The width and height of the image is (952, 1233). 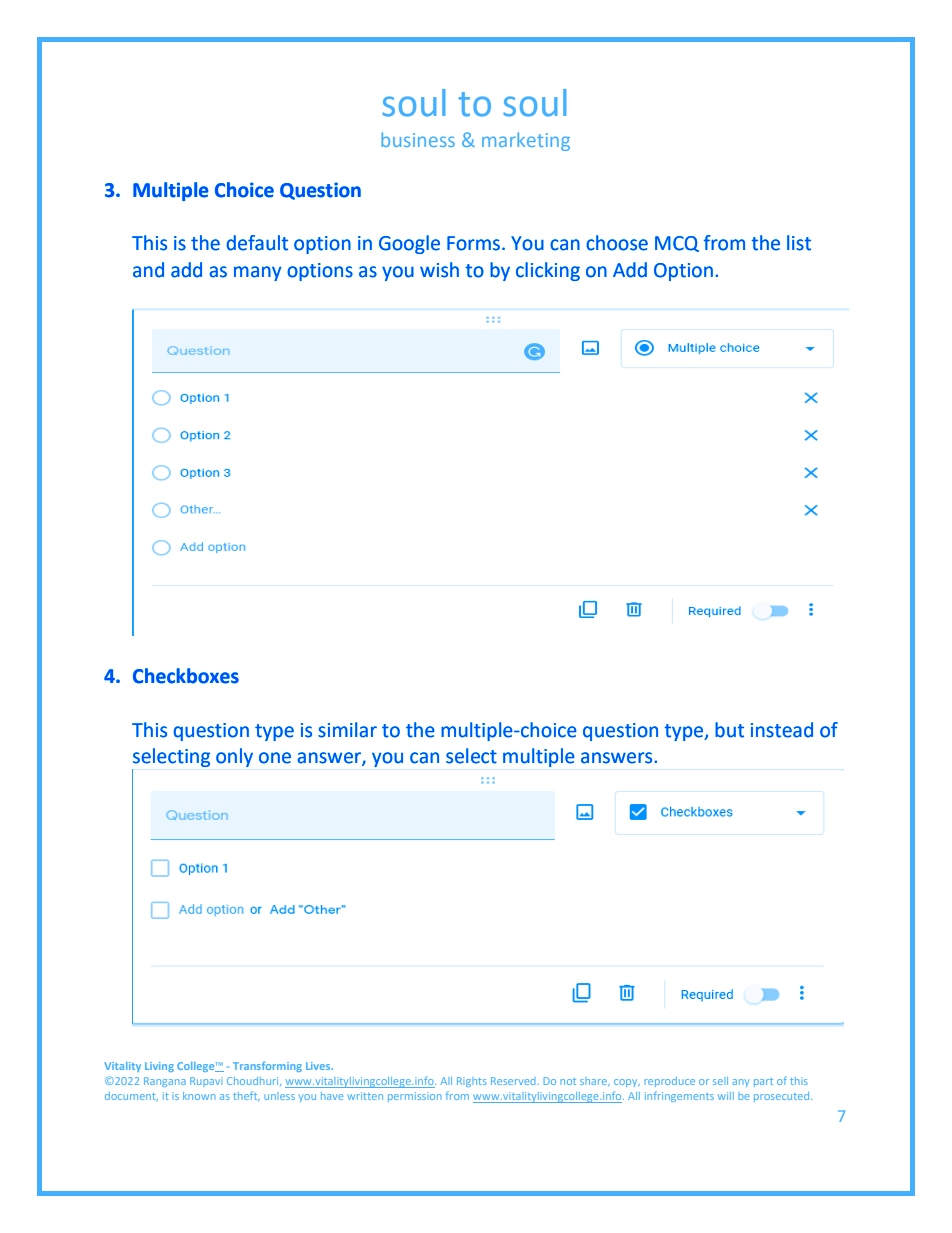 I want to click on known, so click(x=199, y=1096).
